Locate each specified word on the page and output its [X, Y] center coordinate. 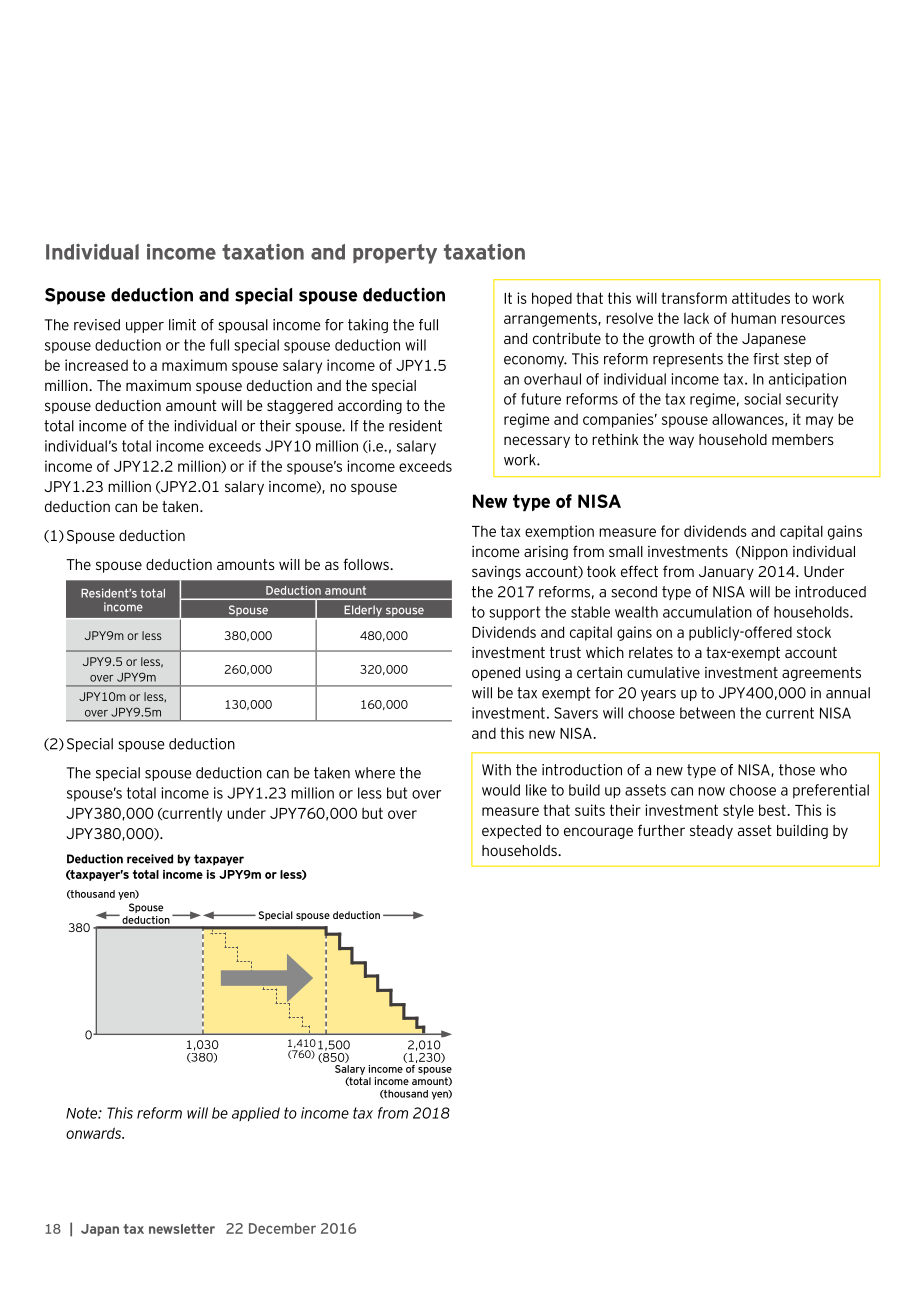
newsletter [182, 1229]
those [797, 770]
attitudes [761, 298]
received [150, 859]
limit [182, 325]
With [496, 770]
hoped [552, 299]
